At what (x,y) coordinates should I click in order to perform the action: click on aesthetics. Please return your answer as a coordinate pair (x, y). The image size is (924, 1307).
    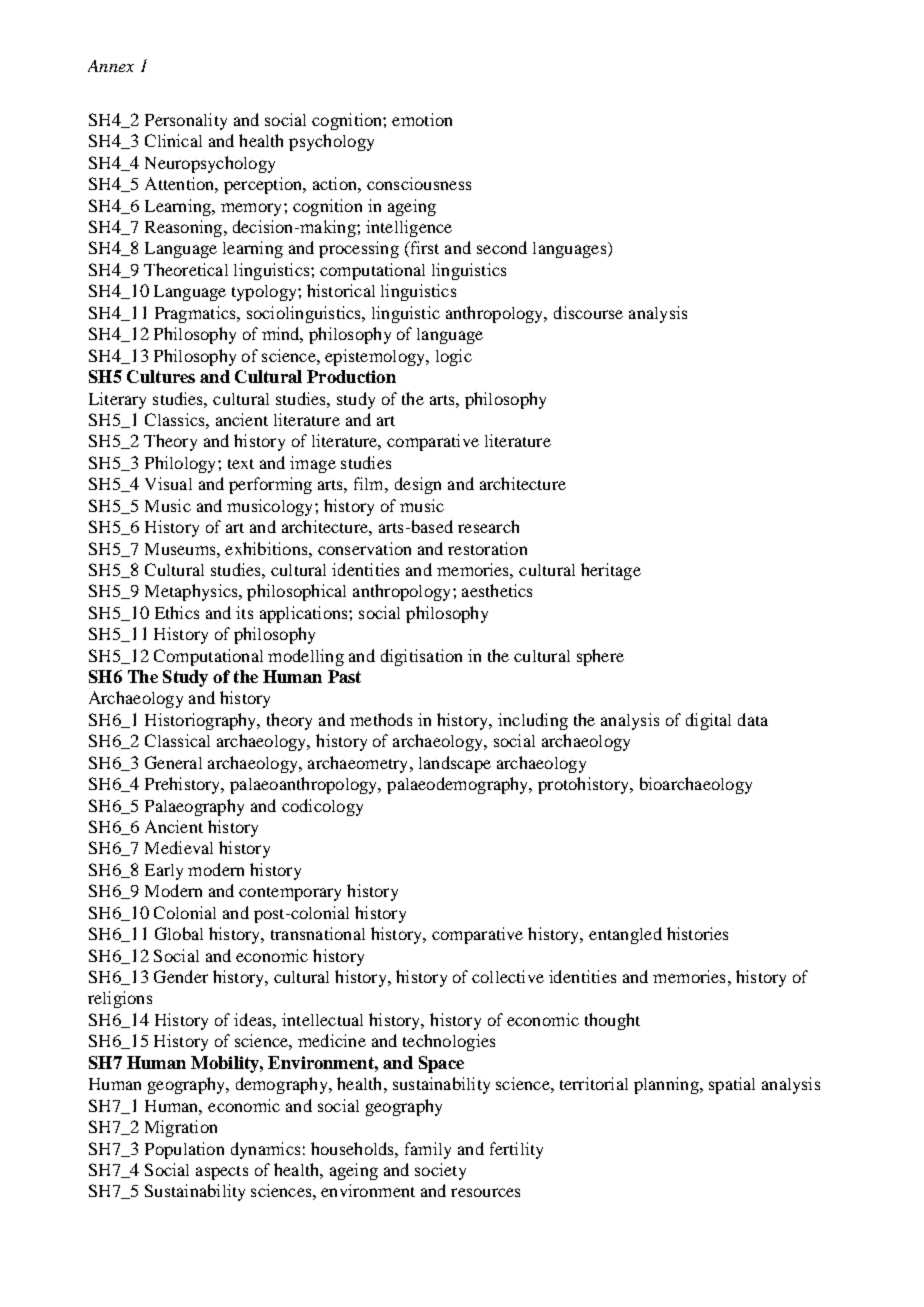
    Looking at the image, I should click on (497, 590).
